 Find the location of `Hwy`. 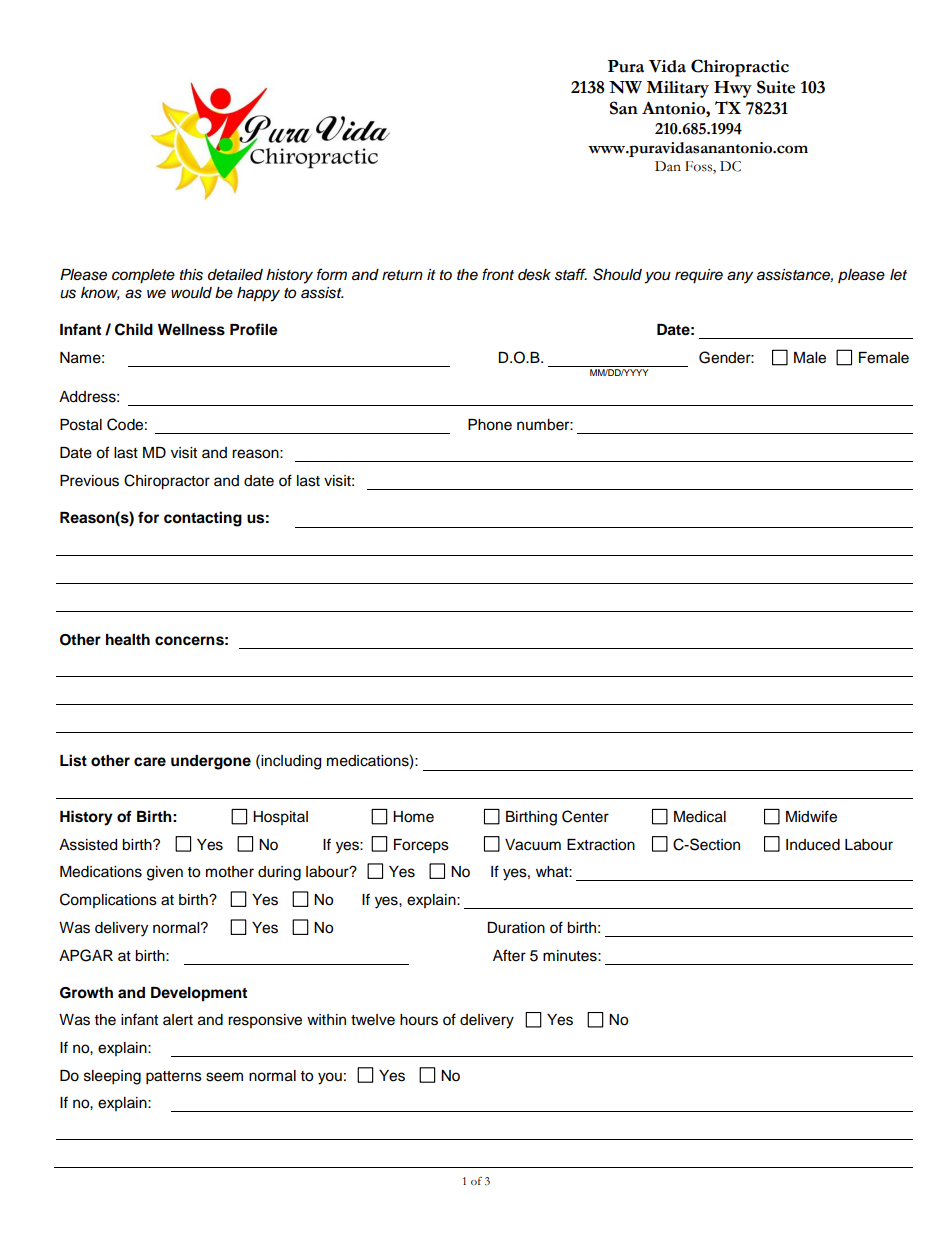

Hwy is located at coordinates (733, 89).
